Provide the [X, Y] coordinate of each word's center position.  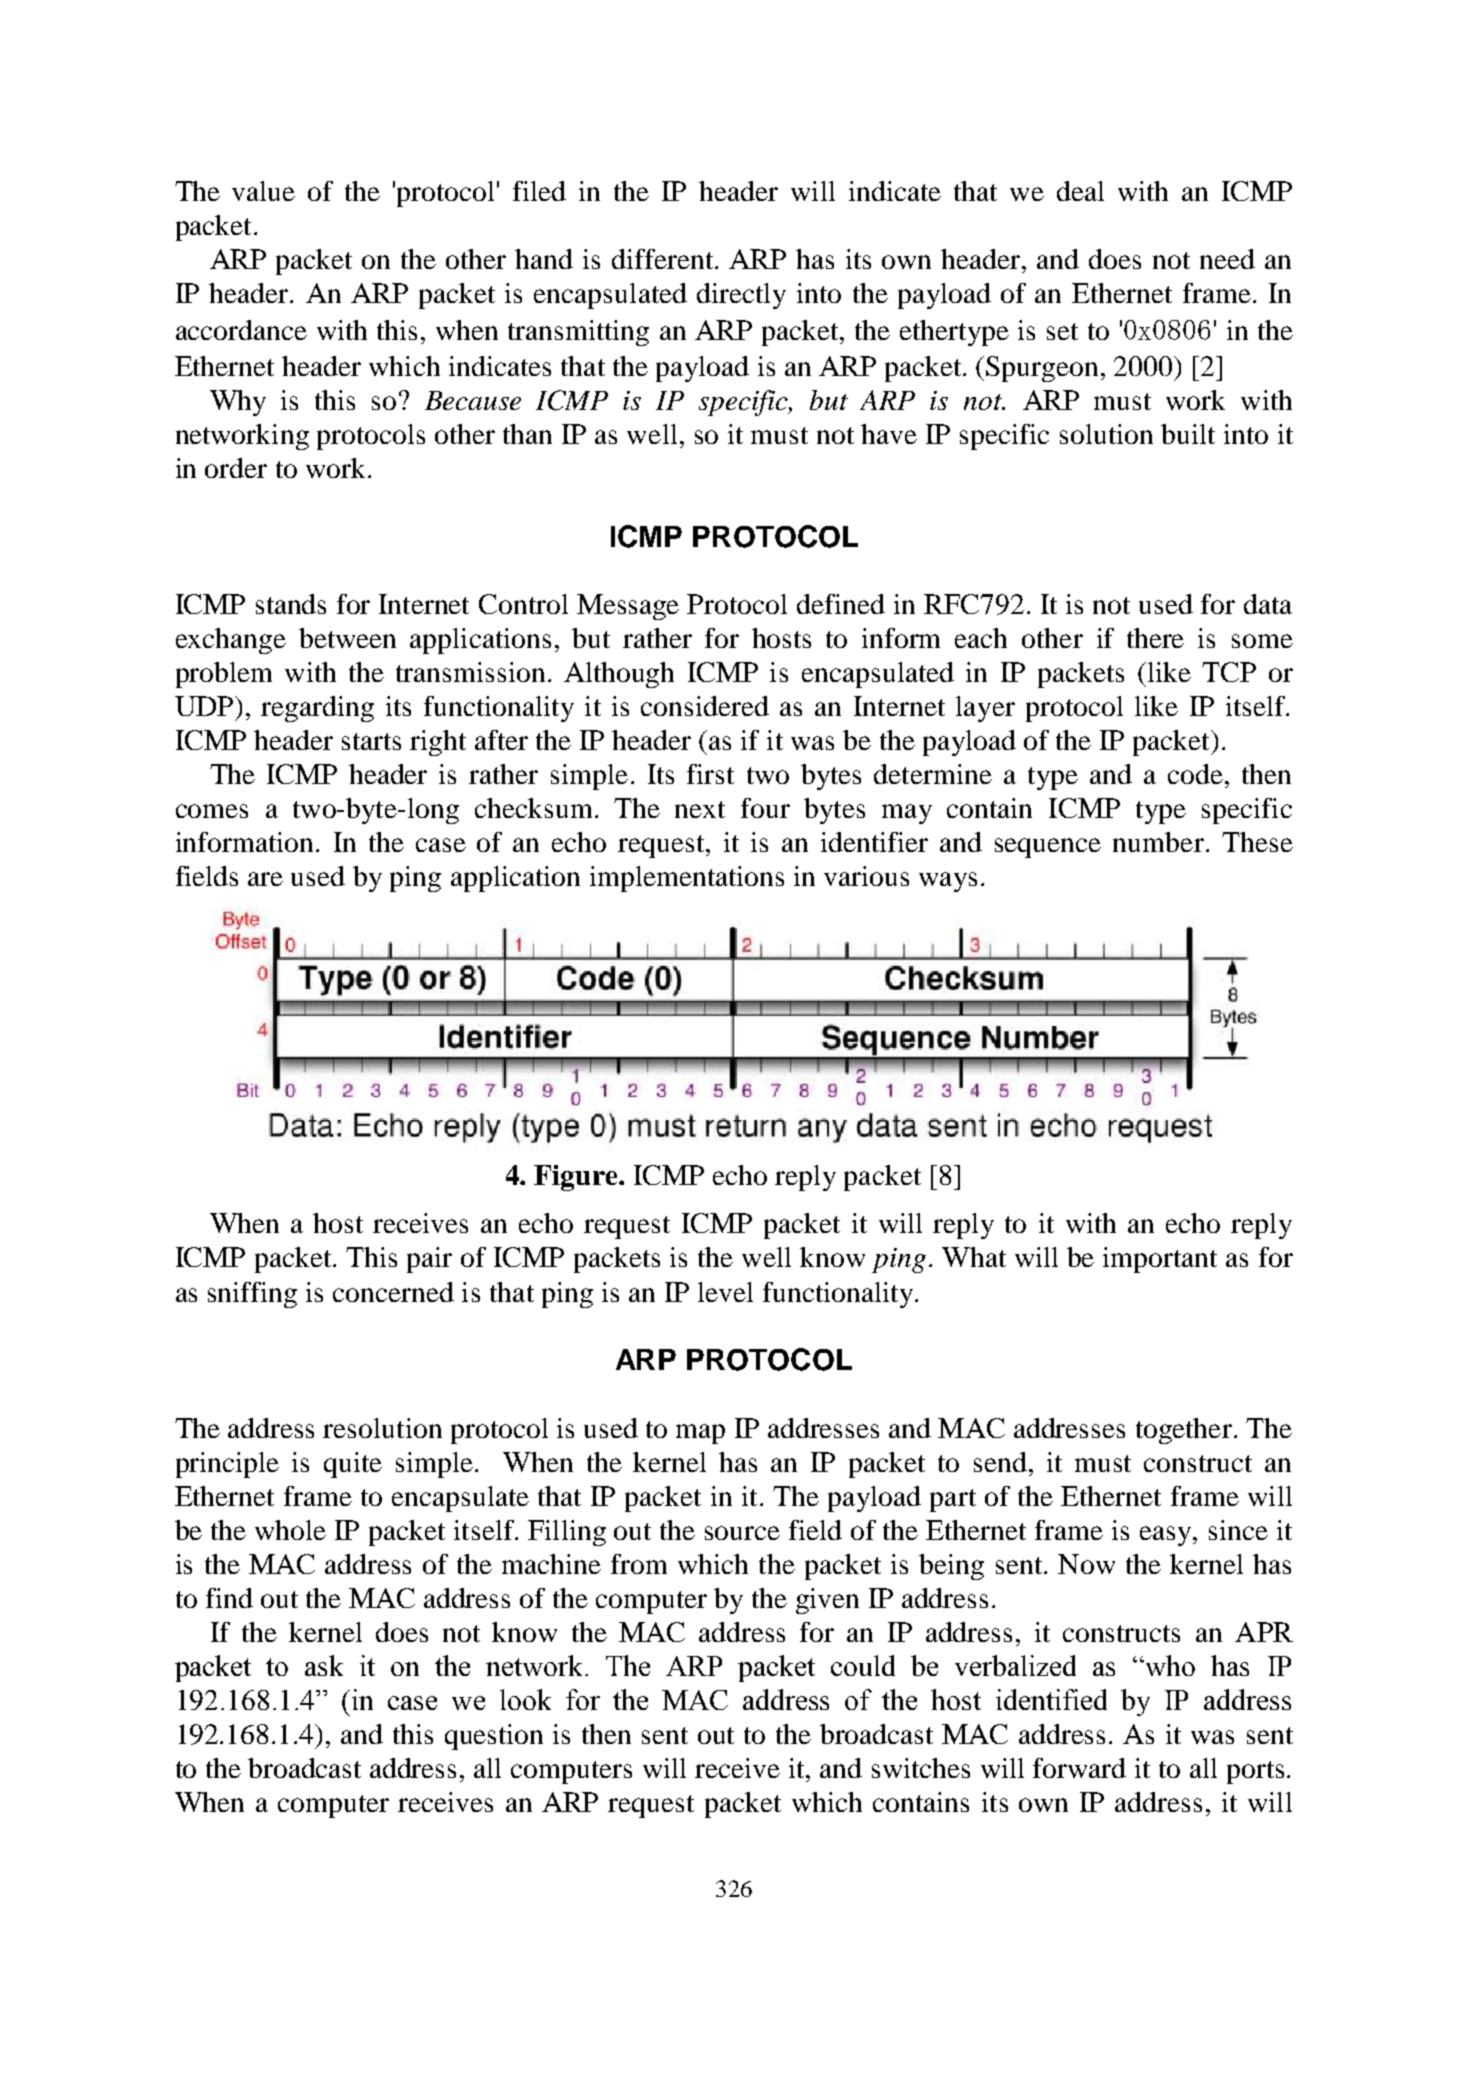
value [263, 191]
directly [741, 296]
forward [1079, 1768]
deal [1080, 191]
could [863, 1665]
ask [324, 1665]
